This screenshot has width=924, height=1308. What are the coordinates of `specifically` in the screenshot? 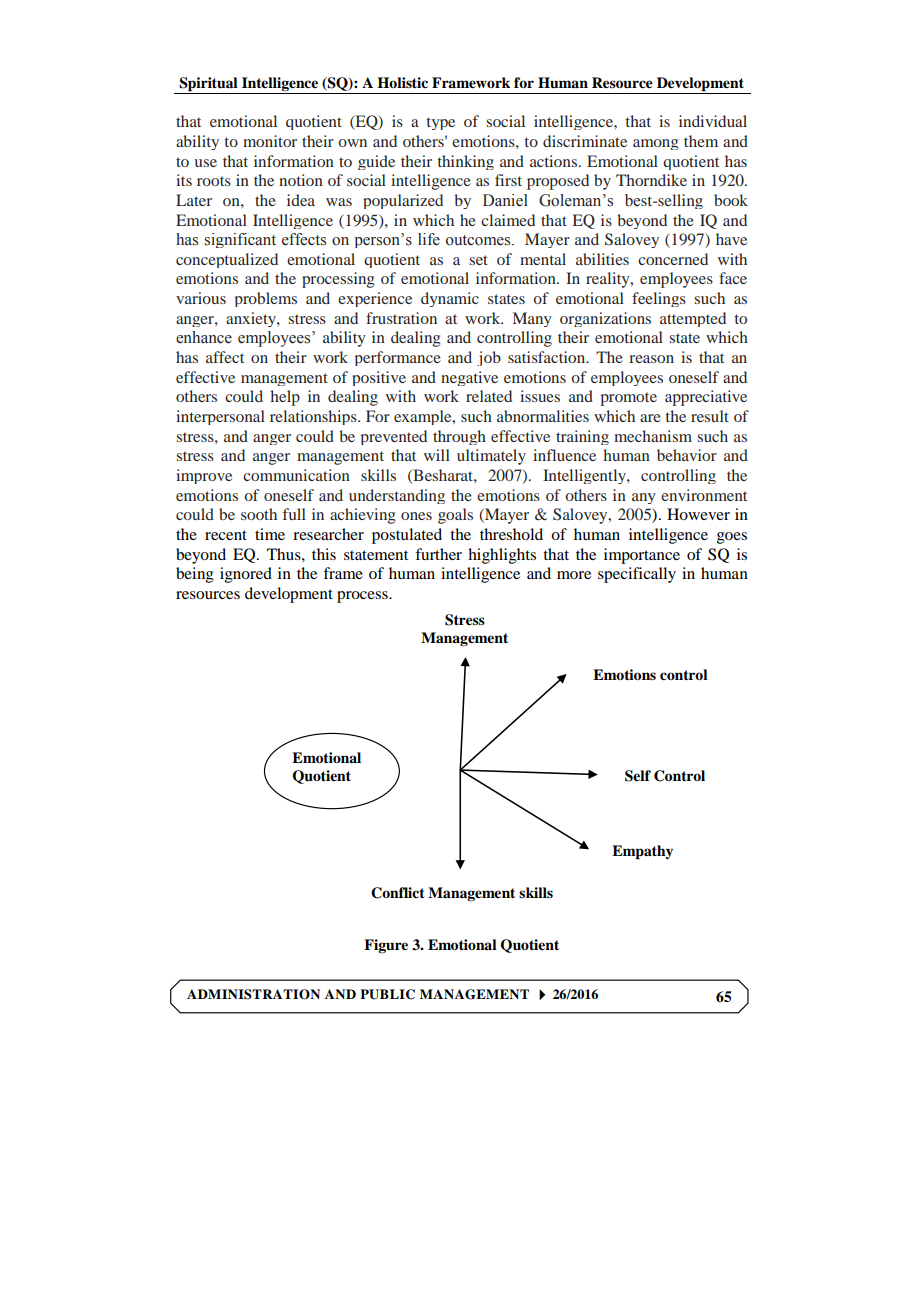 It's located at (637, 575).
